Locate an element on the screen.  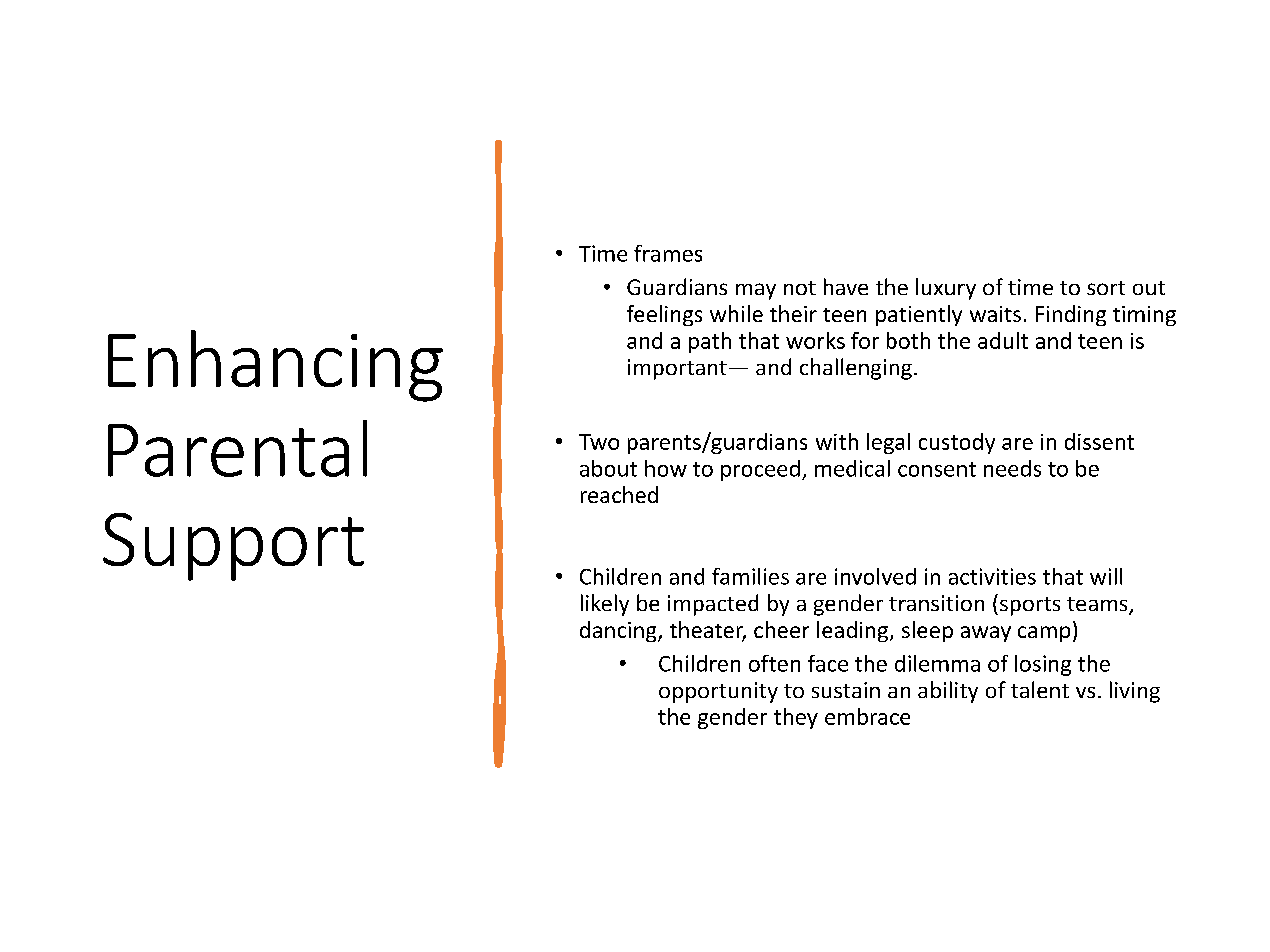
Parental is located at coordinates (237, 448).
